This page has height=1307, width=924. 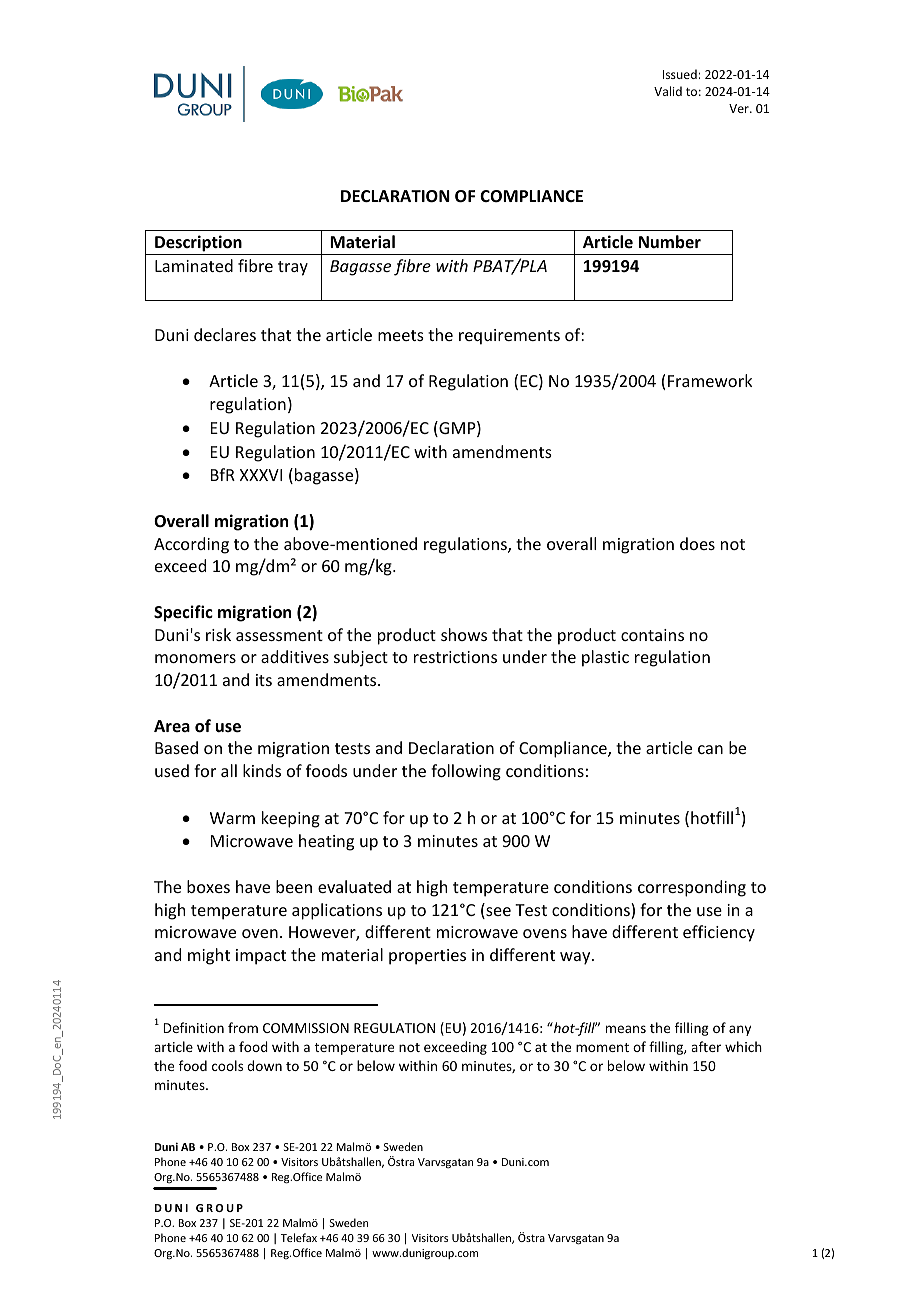 What do you see at coordinates (668, 91) in the page?
I see `Valid` at bounding box center [668, 91].
